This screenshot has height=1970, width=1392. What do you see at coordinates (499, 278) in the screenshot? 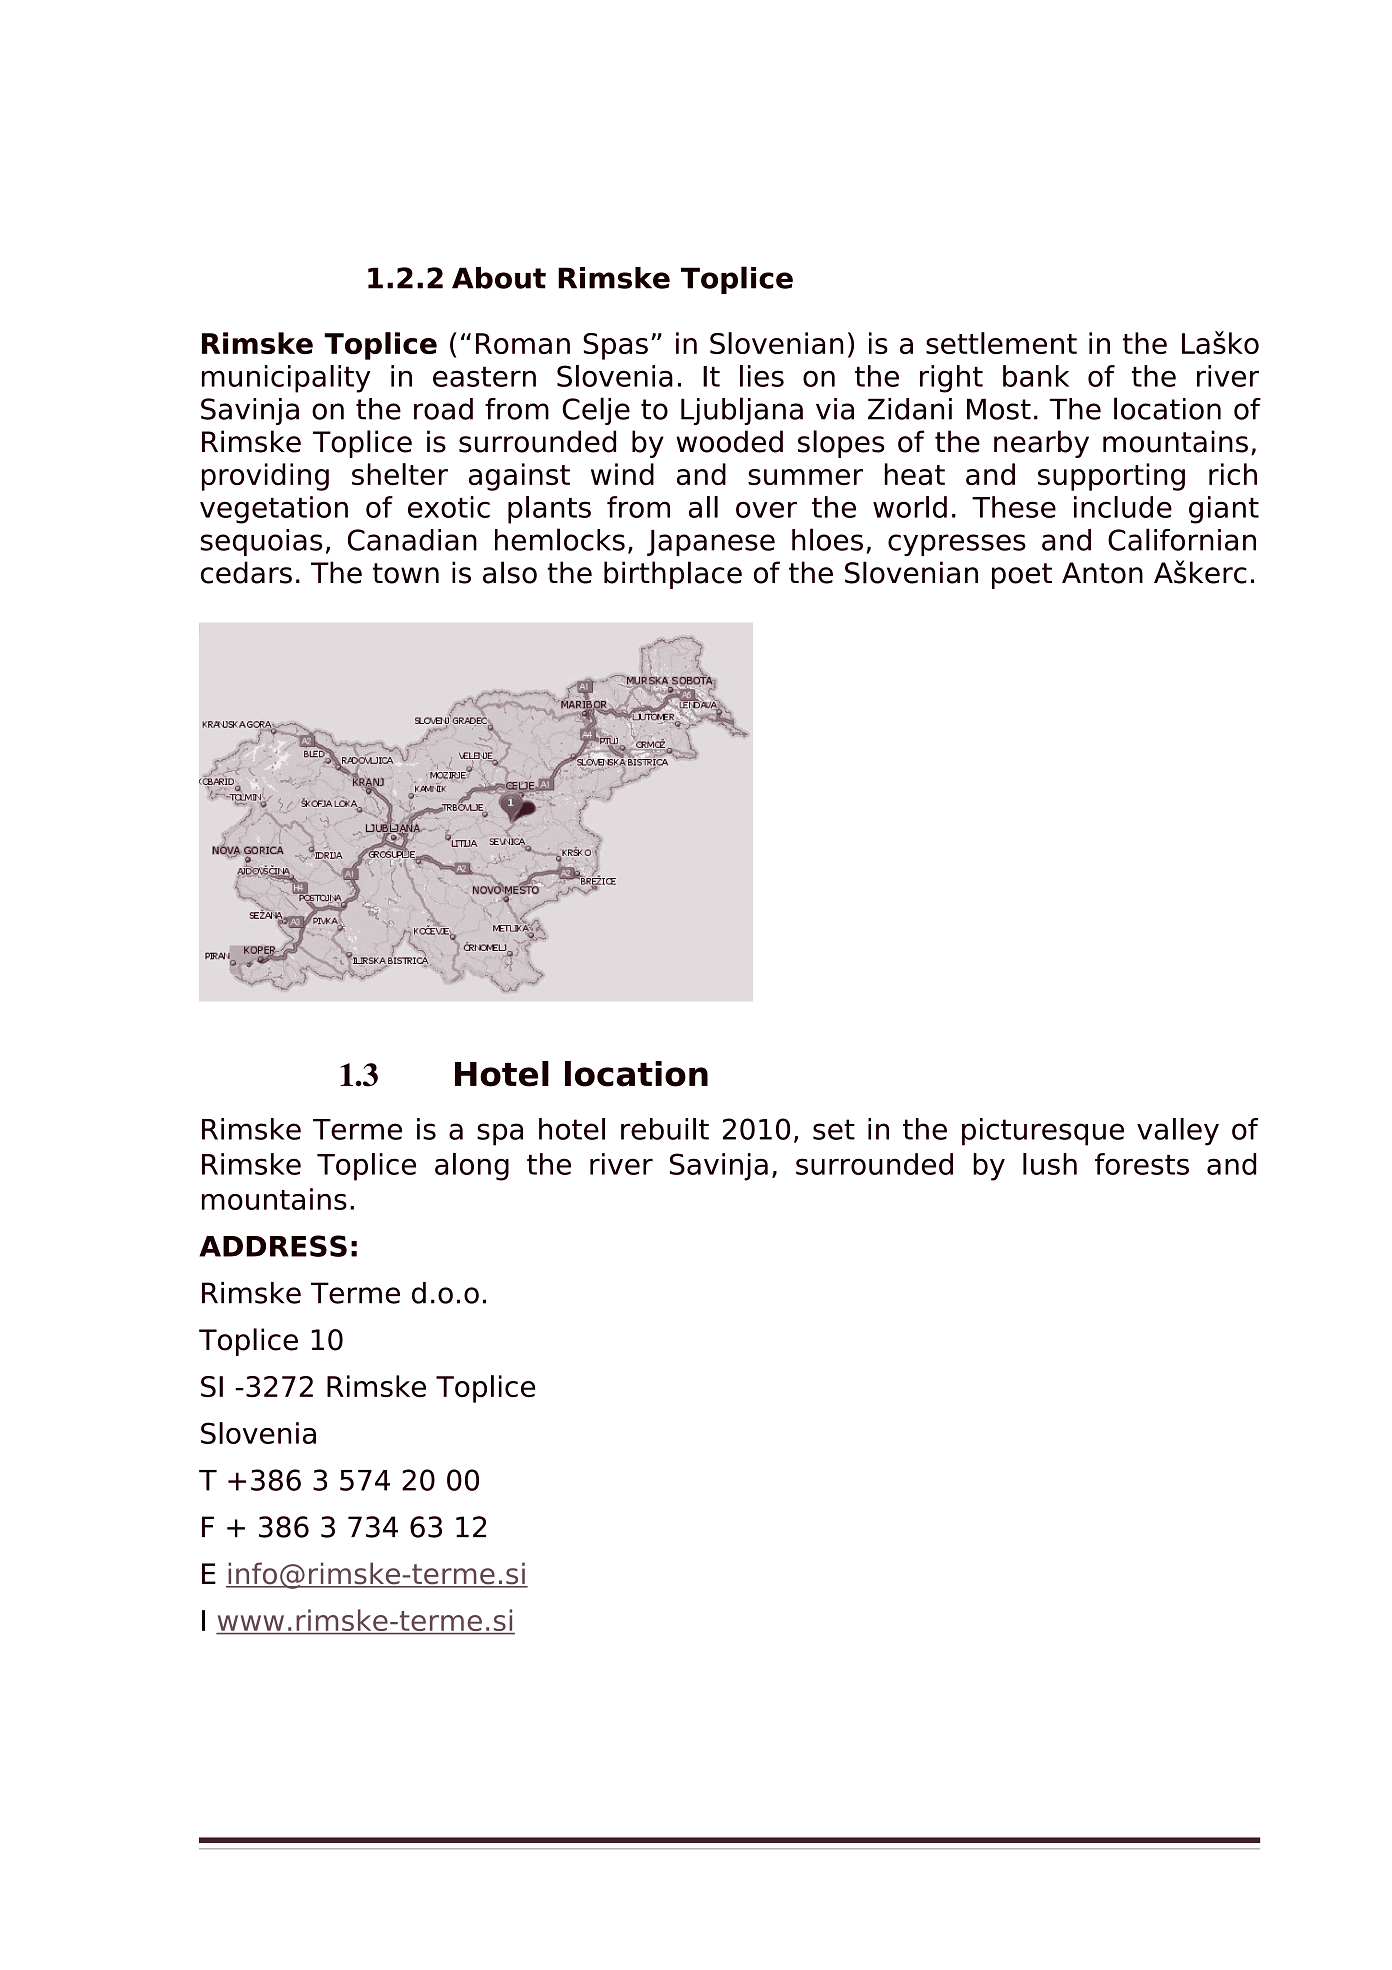
I see `About` at bounding box center [499, 278].
